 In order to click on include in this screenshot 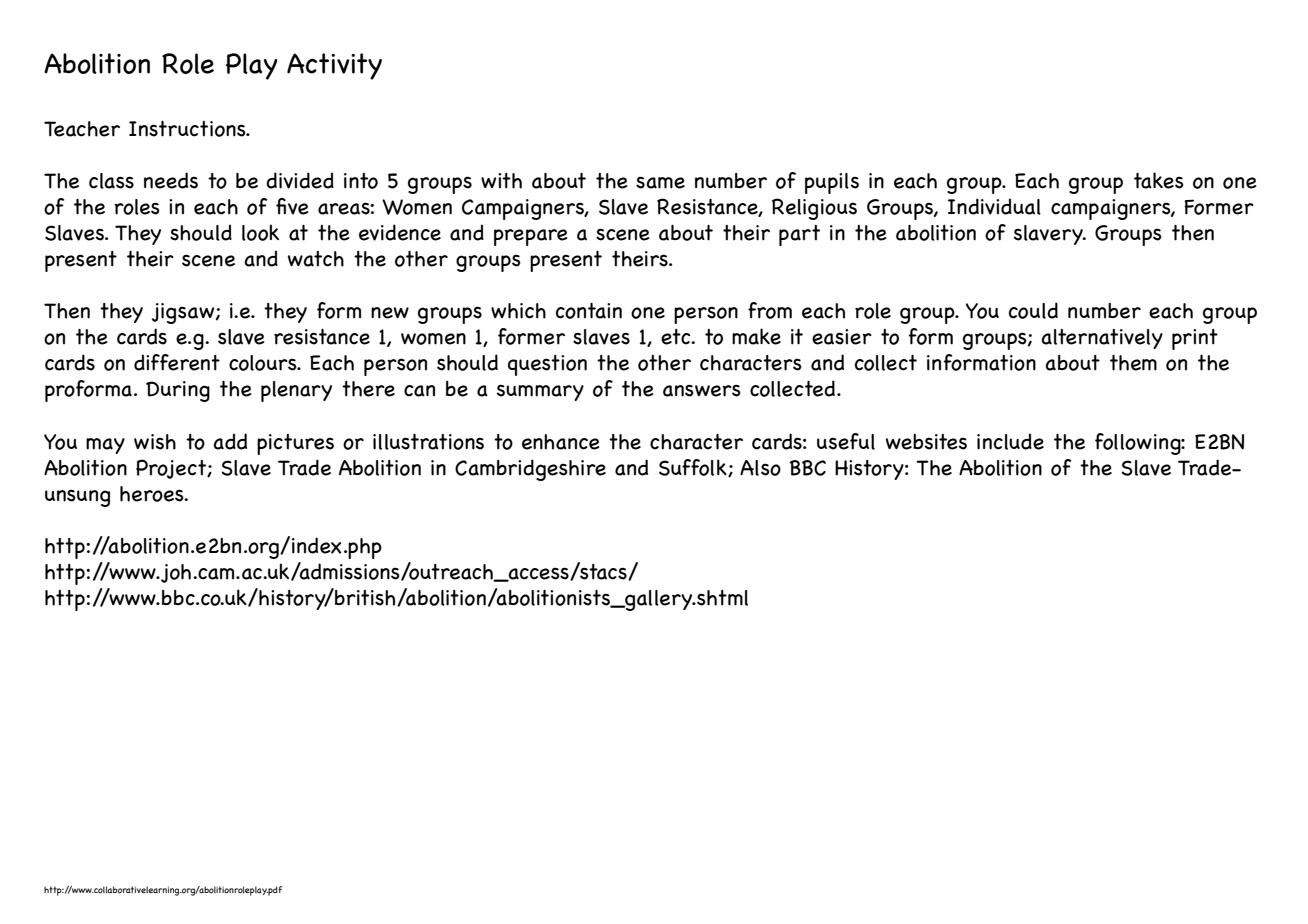, I will do `click(1010, 441)`.
